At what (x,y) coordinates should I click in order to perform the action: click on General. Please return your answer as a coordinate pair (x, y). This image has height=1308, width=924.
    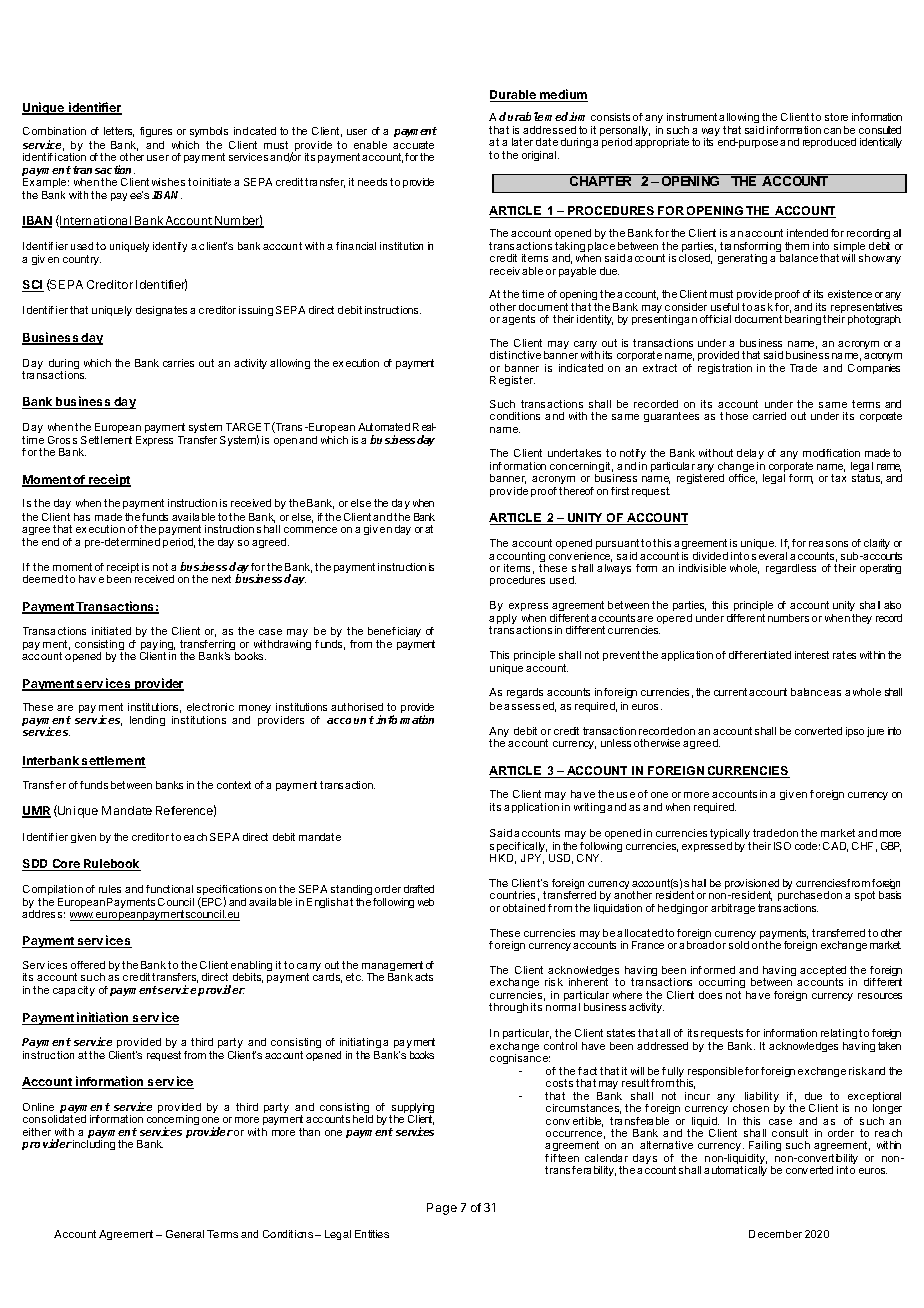
    Looking at the image, I should click on (185, 1234).
